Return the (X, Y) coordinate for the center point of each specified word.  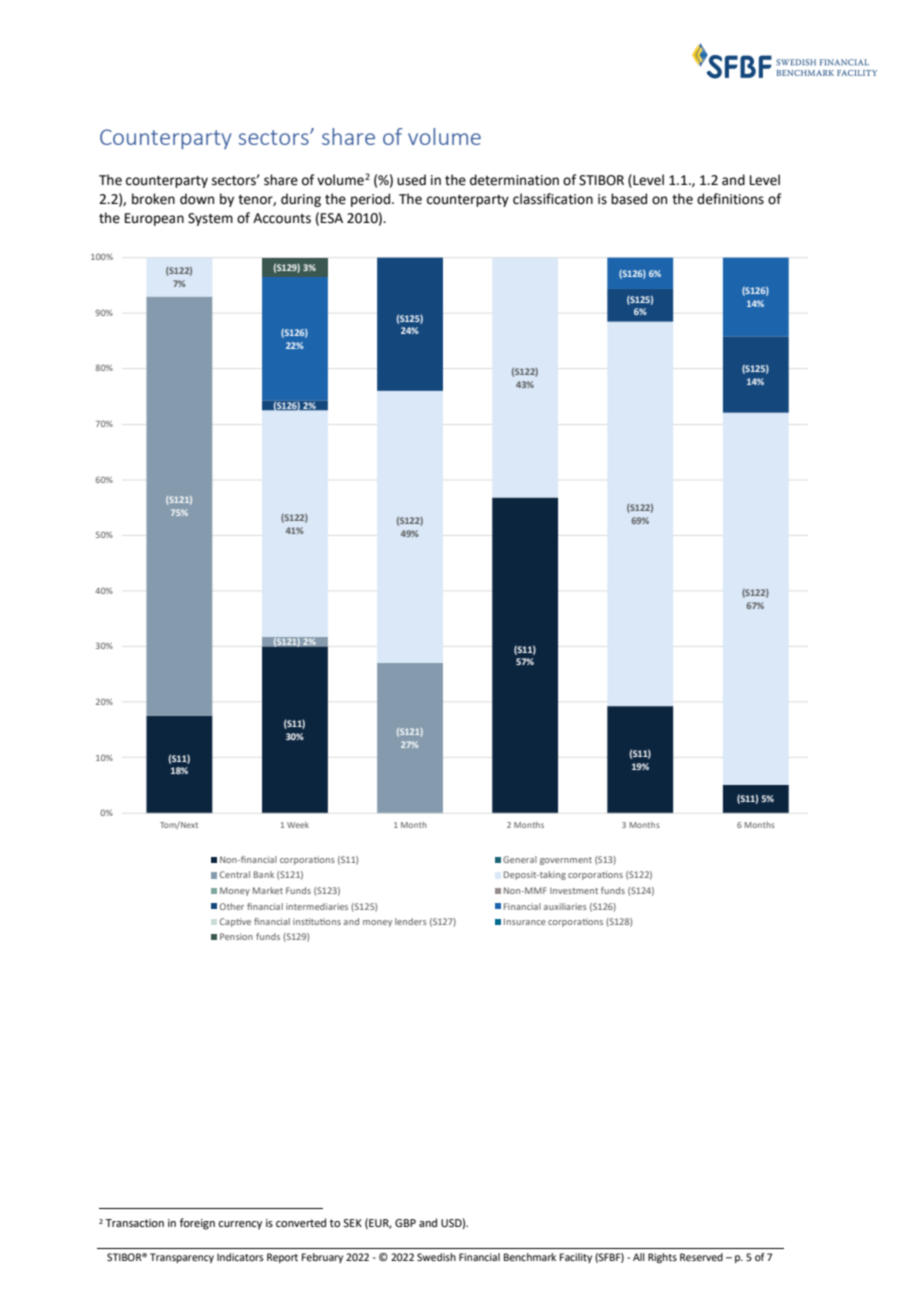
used (411, 180)
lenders (411, 921)
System (210, 219)
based (629, 199)
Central (235, 874)
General (520, 859)
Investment (574, 891)
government (566, 861)
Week (298, 825)
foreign (197, 1224)
